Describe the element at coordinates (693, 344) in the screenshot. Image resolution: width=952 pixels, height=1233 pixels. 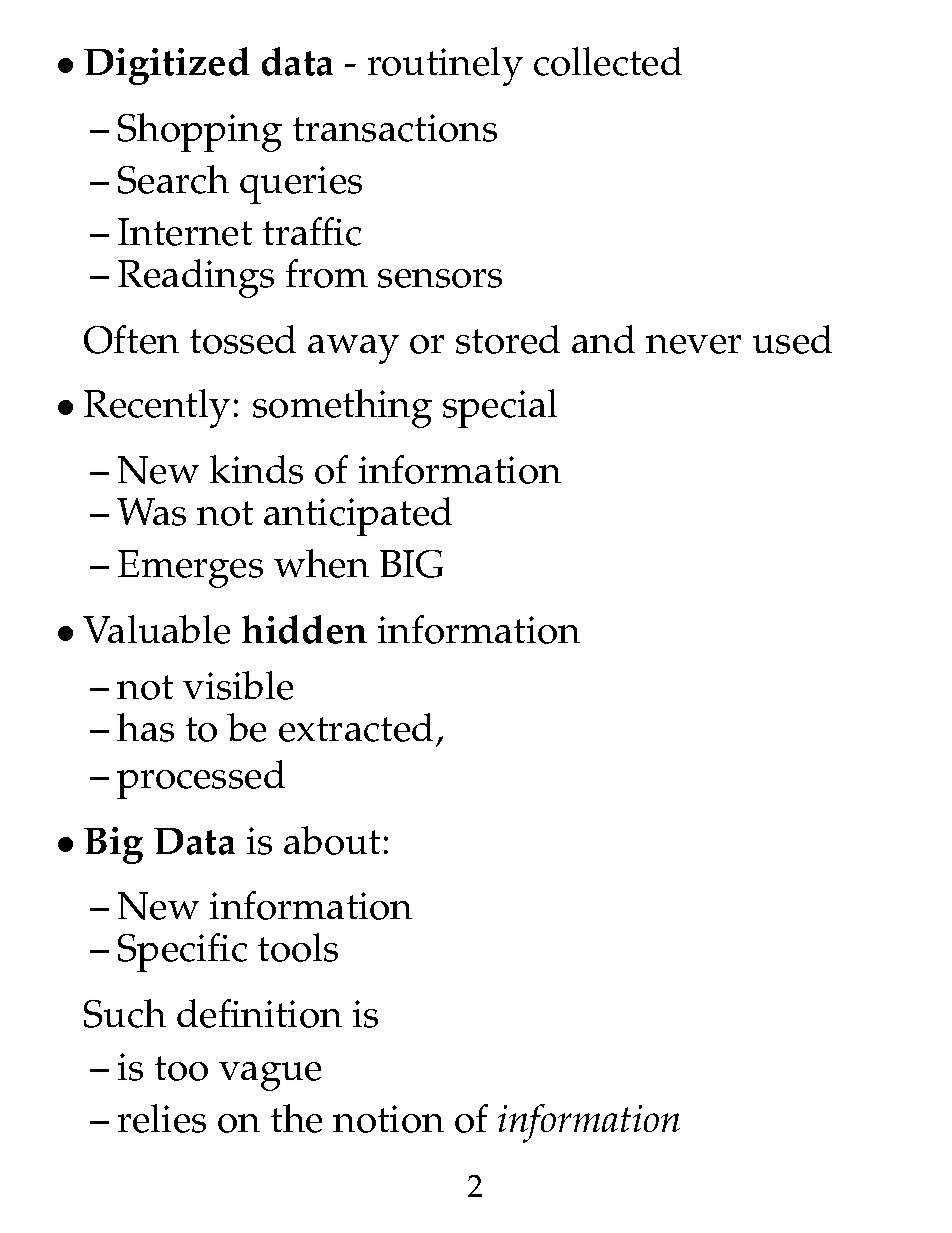
I see `never` at that location.
